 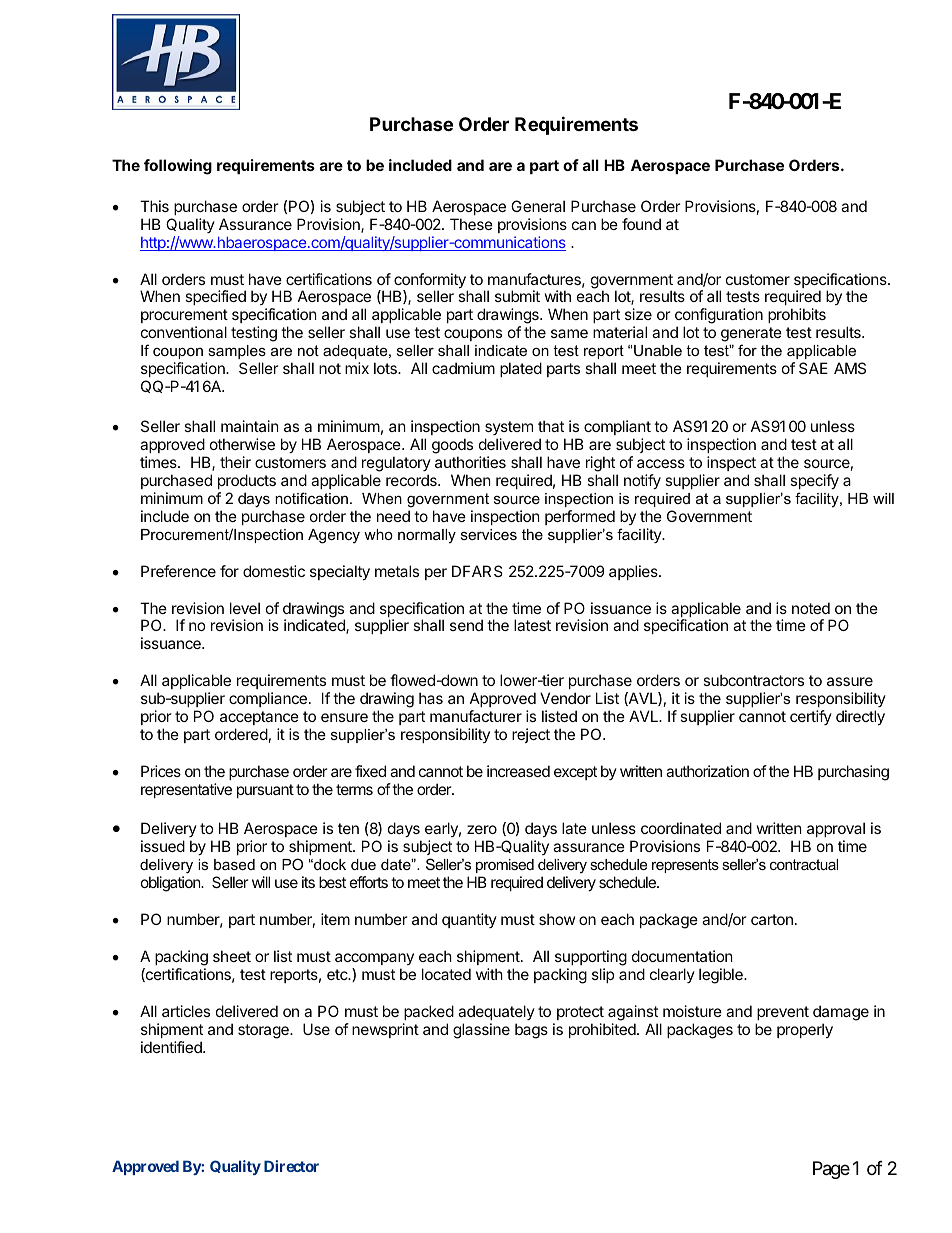 What do you see at coordinates (234, 864) in the page?
I see `based` at bounding box center [234, 864].
